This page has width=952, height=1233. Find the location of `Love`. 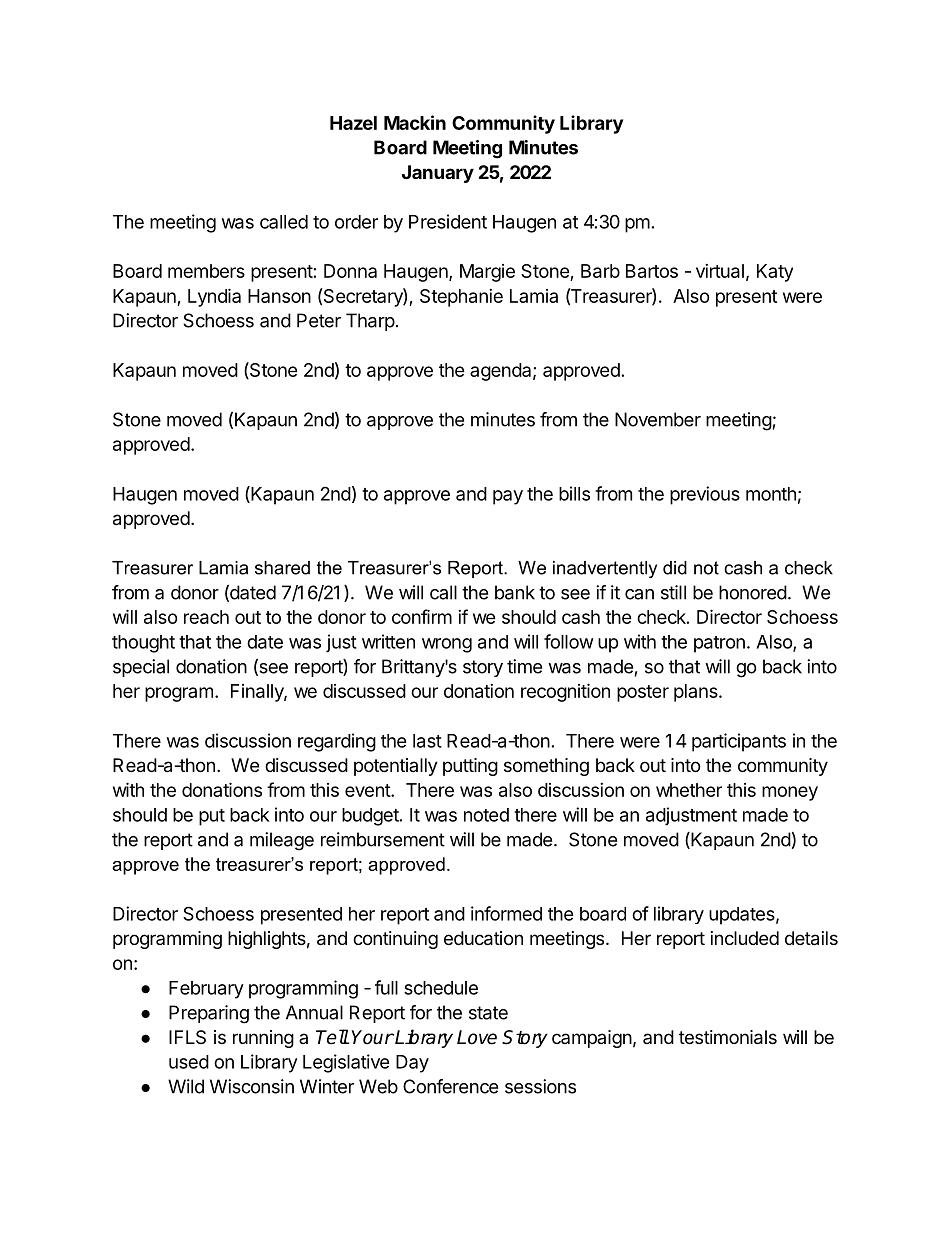

Love is located at coordinates (477, 1037).
